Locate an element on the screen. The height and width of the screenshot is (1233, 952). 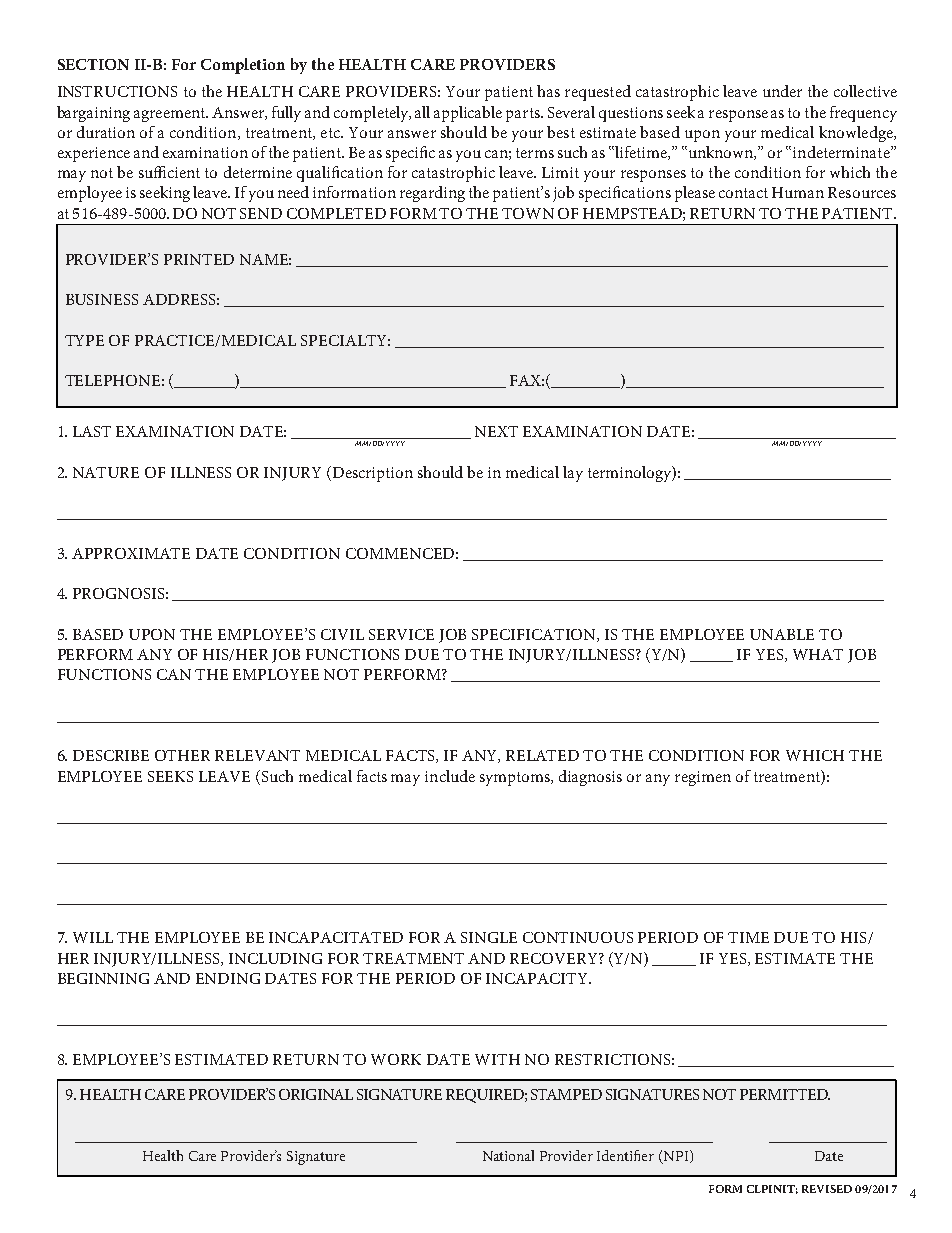
regimen is located at coordinates (703, 778).
